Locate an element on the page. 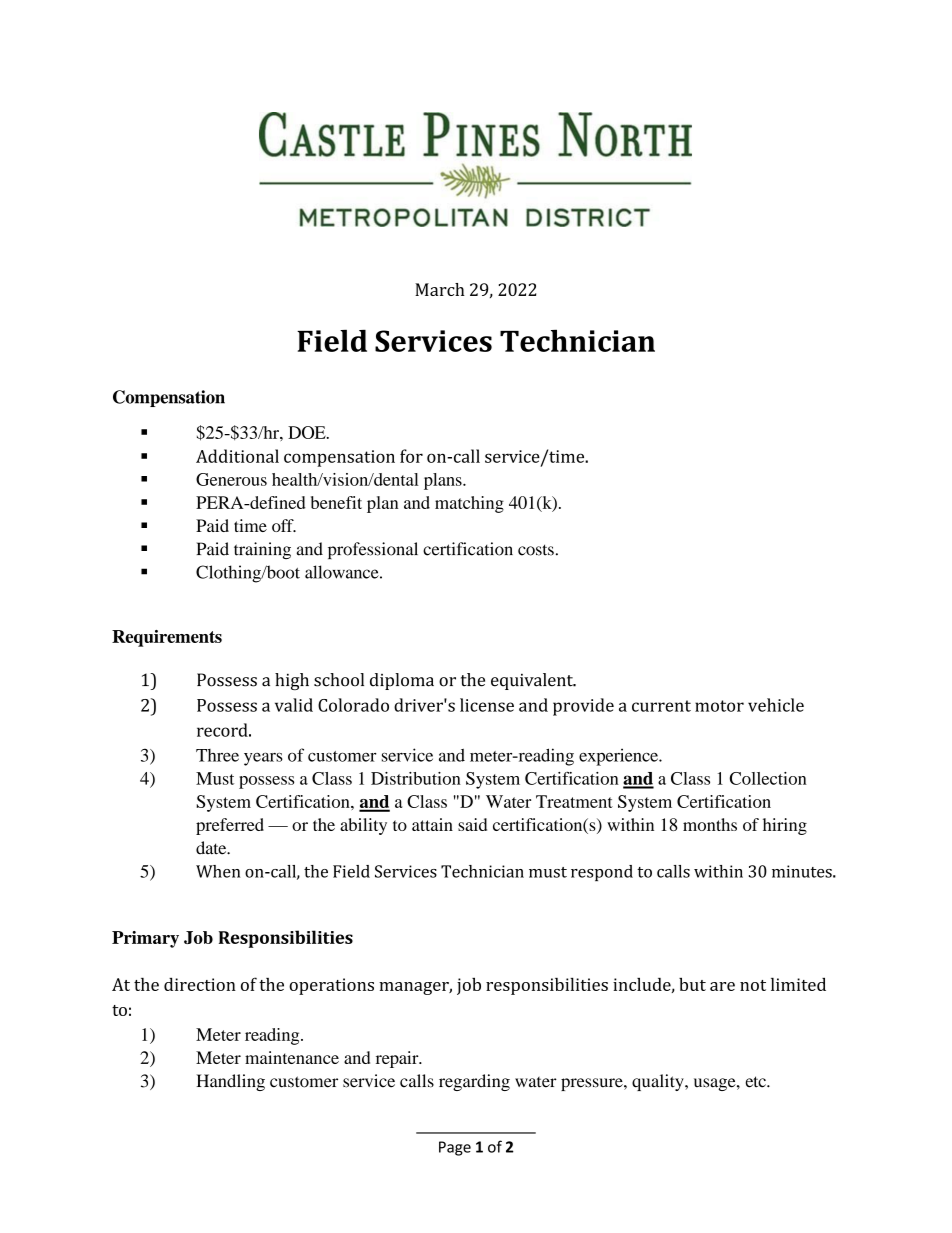 The width and height of the page is (952, 1233). preferred is located at coordinates (230, 826).
